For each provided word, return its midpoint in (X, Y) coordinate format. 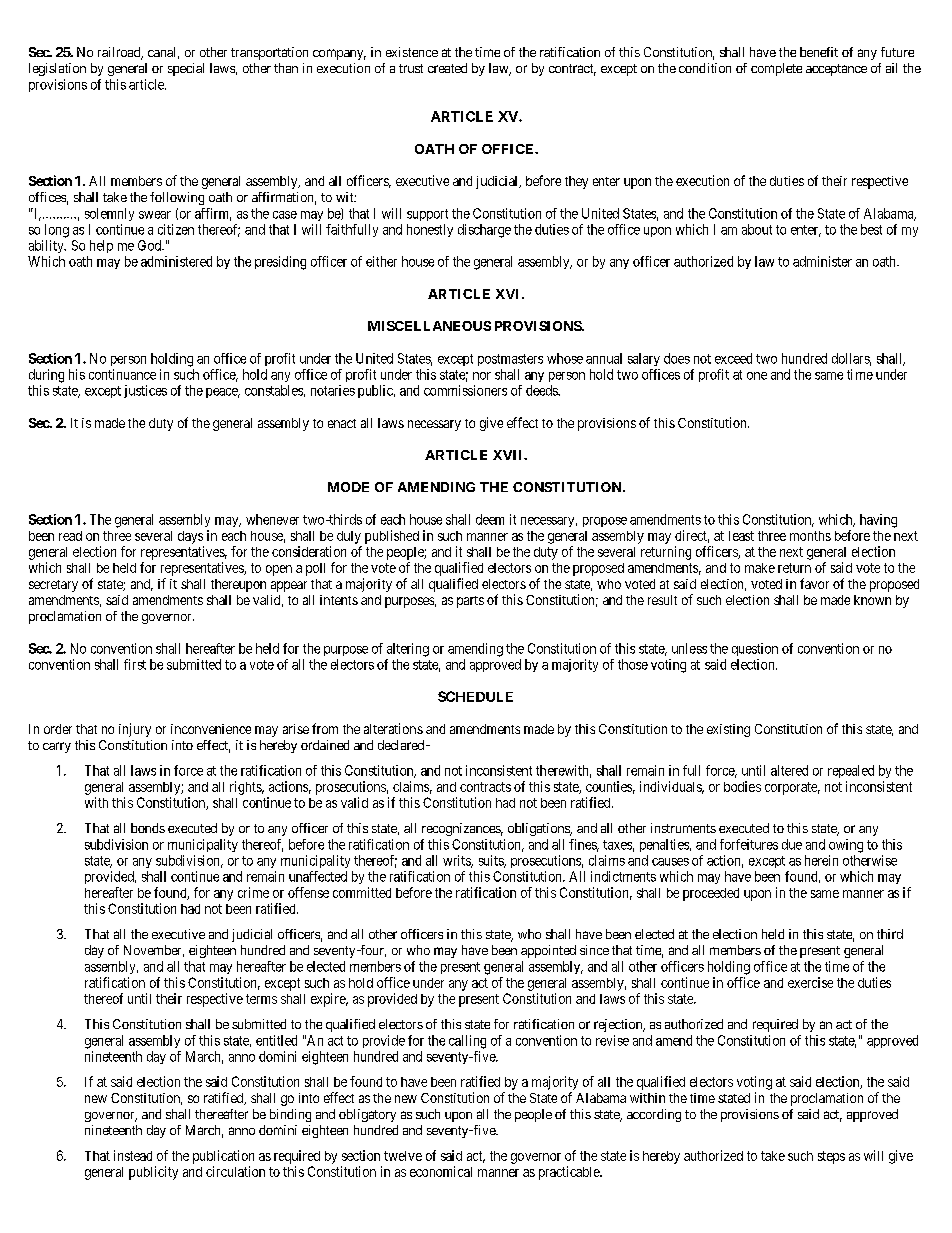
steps (831, 1157)
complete (776, 69)
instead (133, 1155)
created (447, 68)
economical (441, 1171)
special (186, 69)
